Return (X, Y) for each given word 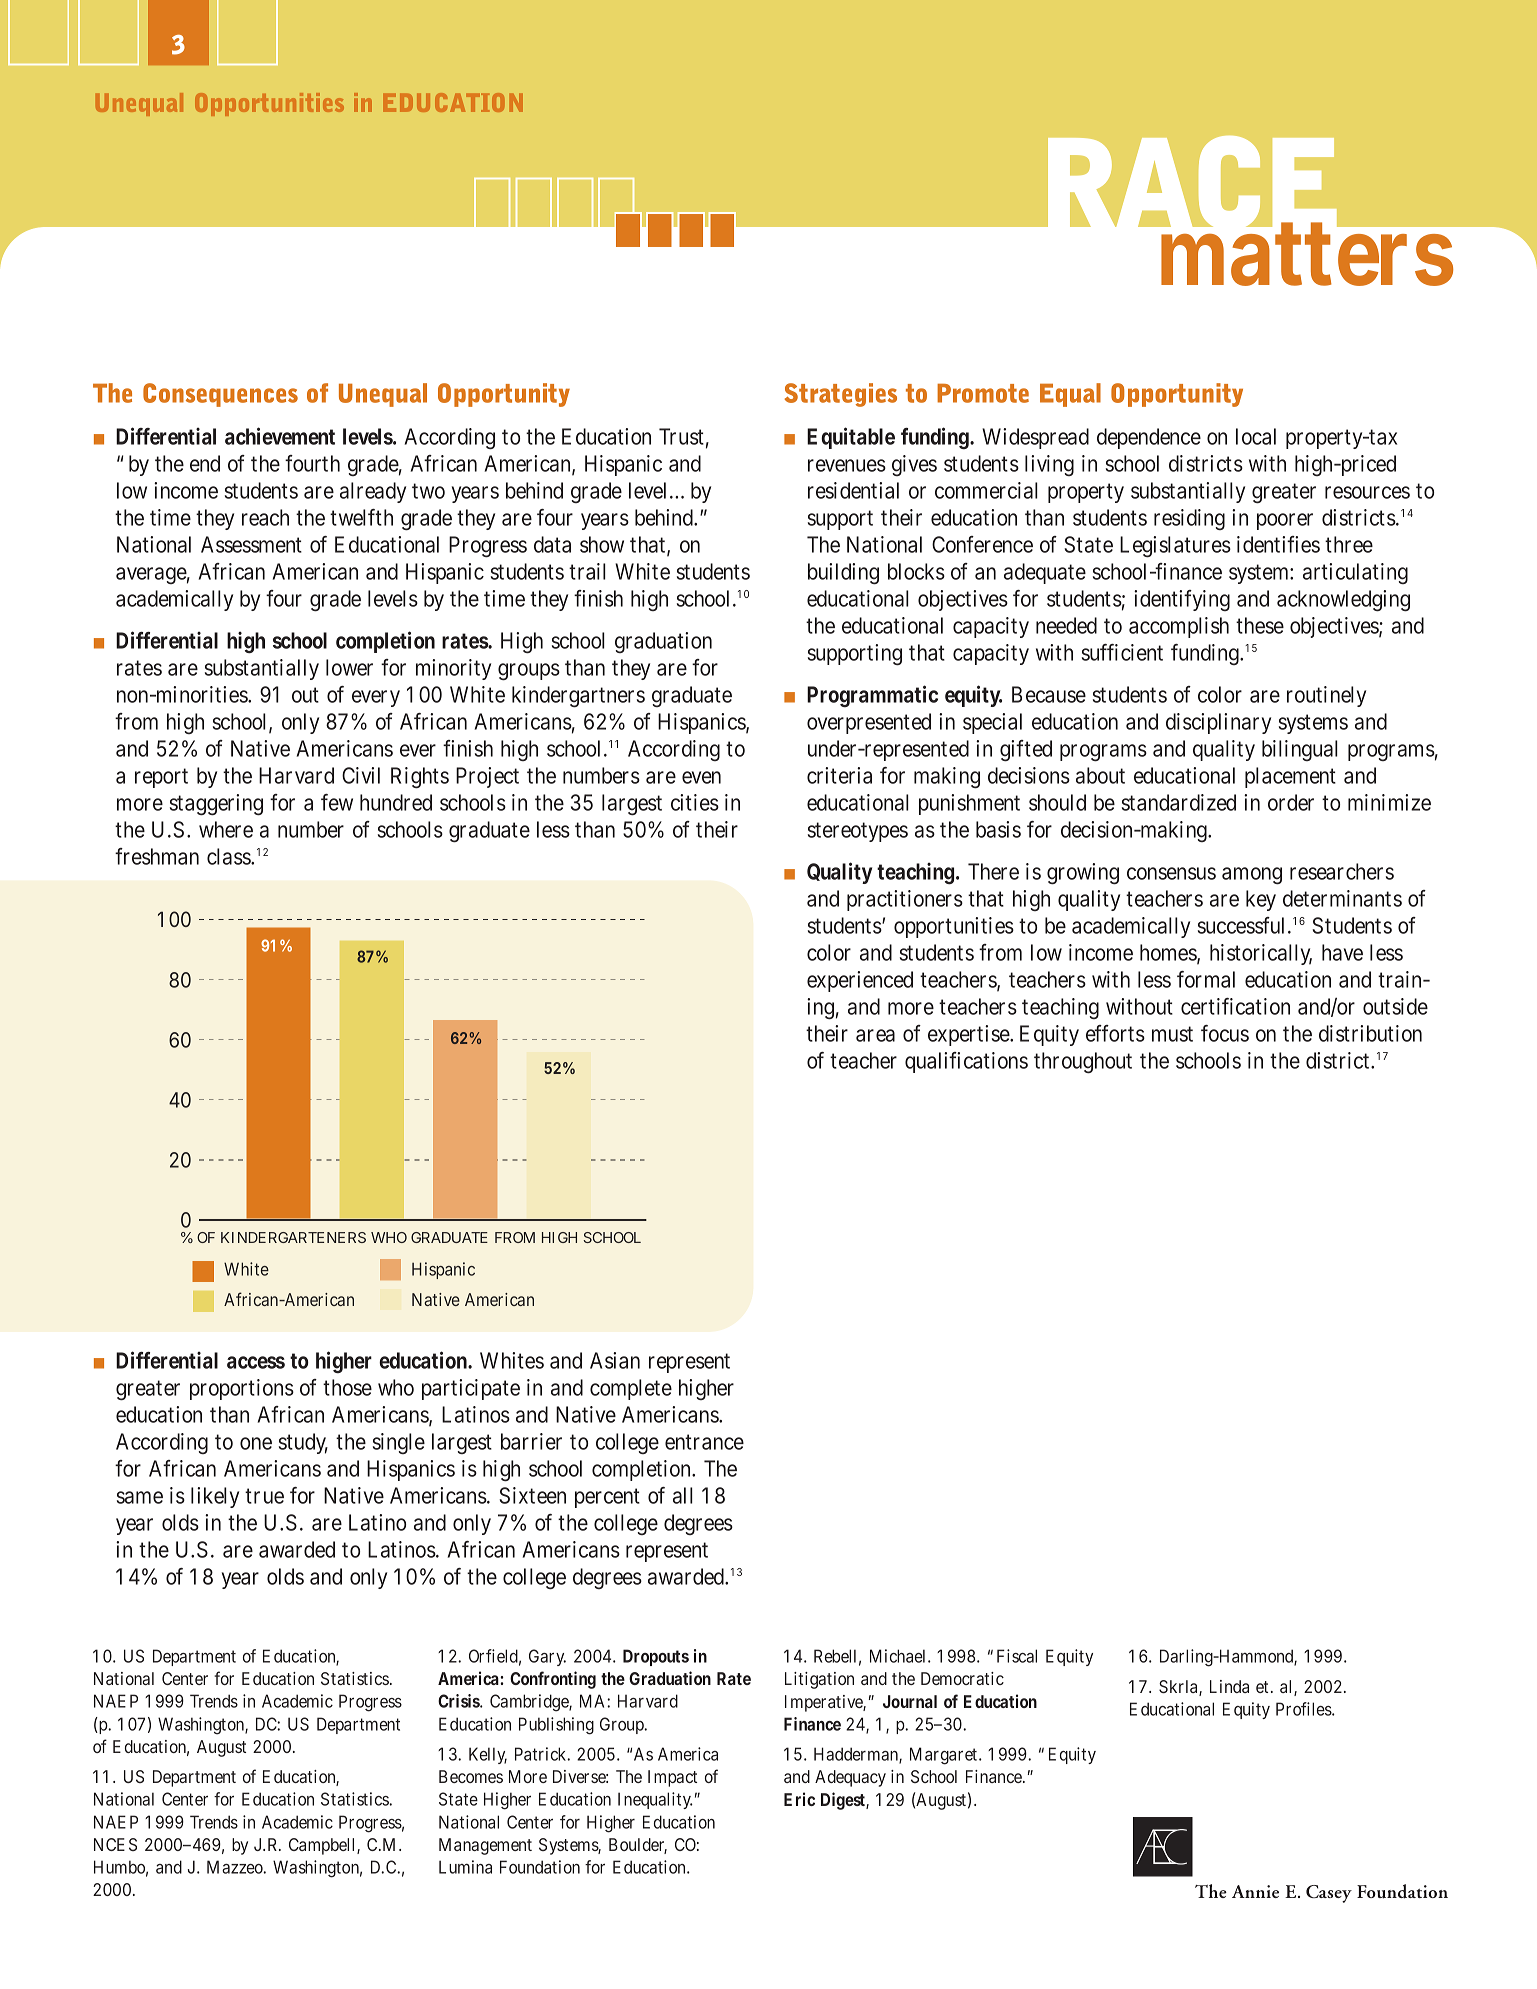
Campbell (321, 1846)
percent (607, 1498)
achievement (280, 436)
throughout (1083, 1063)
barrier (531, 1441)
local (1256, 436)
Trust (681, 436)
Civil (361, 775)
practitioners (905, 900)
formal (1206, 979)
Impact (672, 1778)
